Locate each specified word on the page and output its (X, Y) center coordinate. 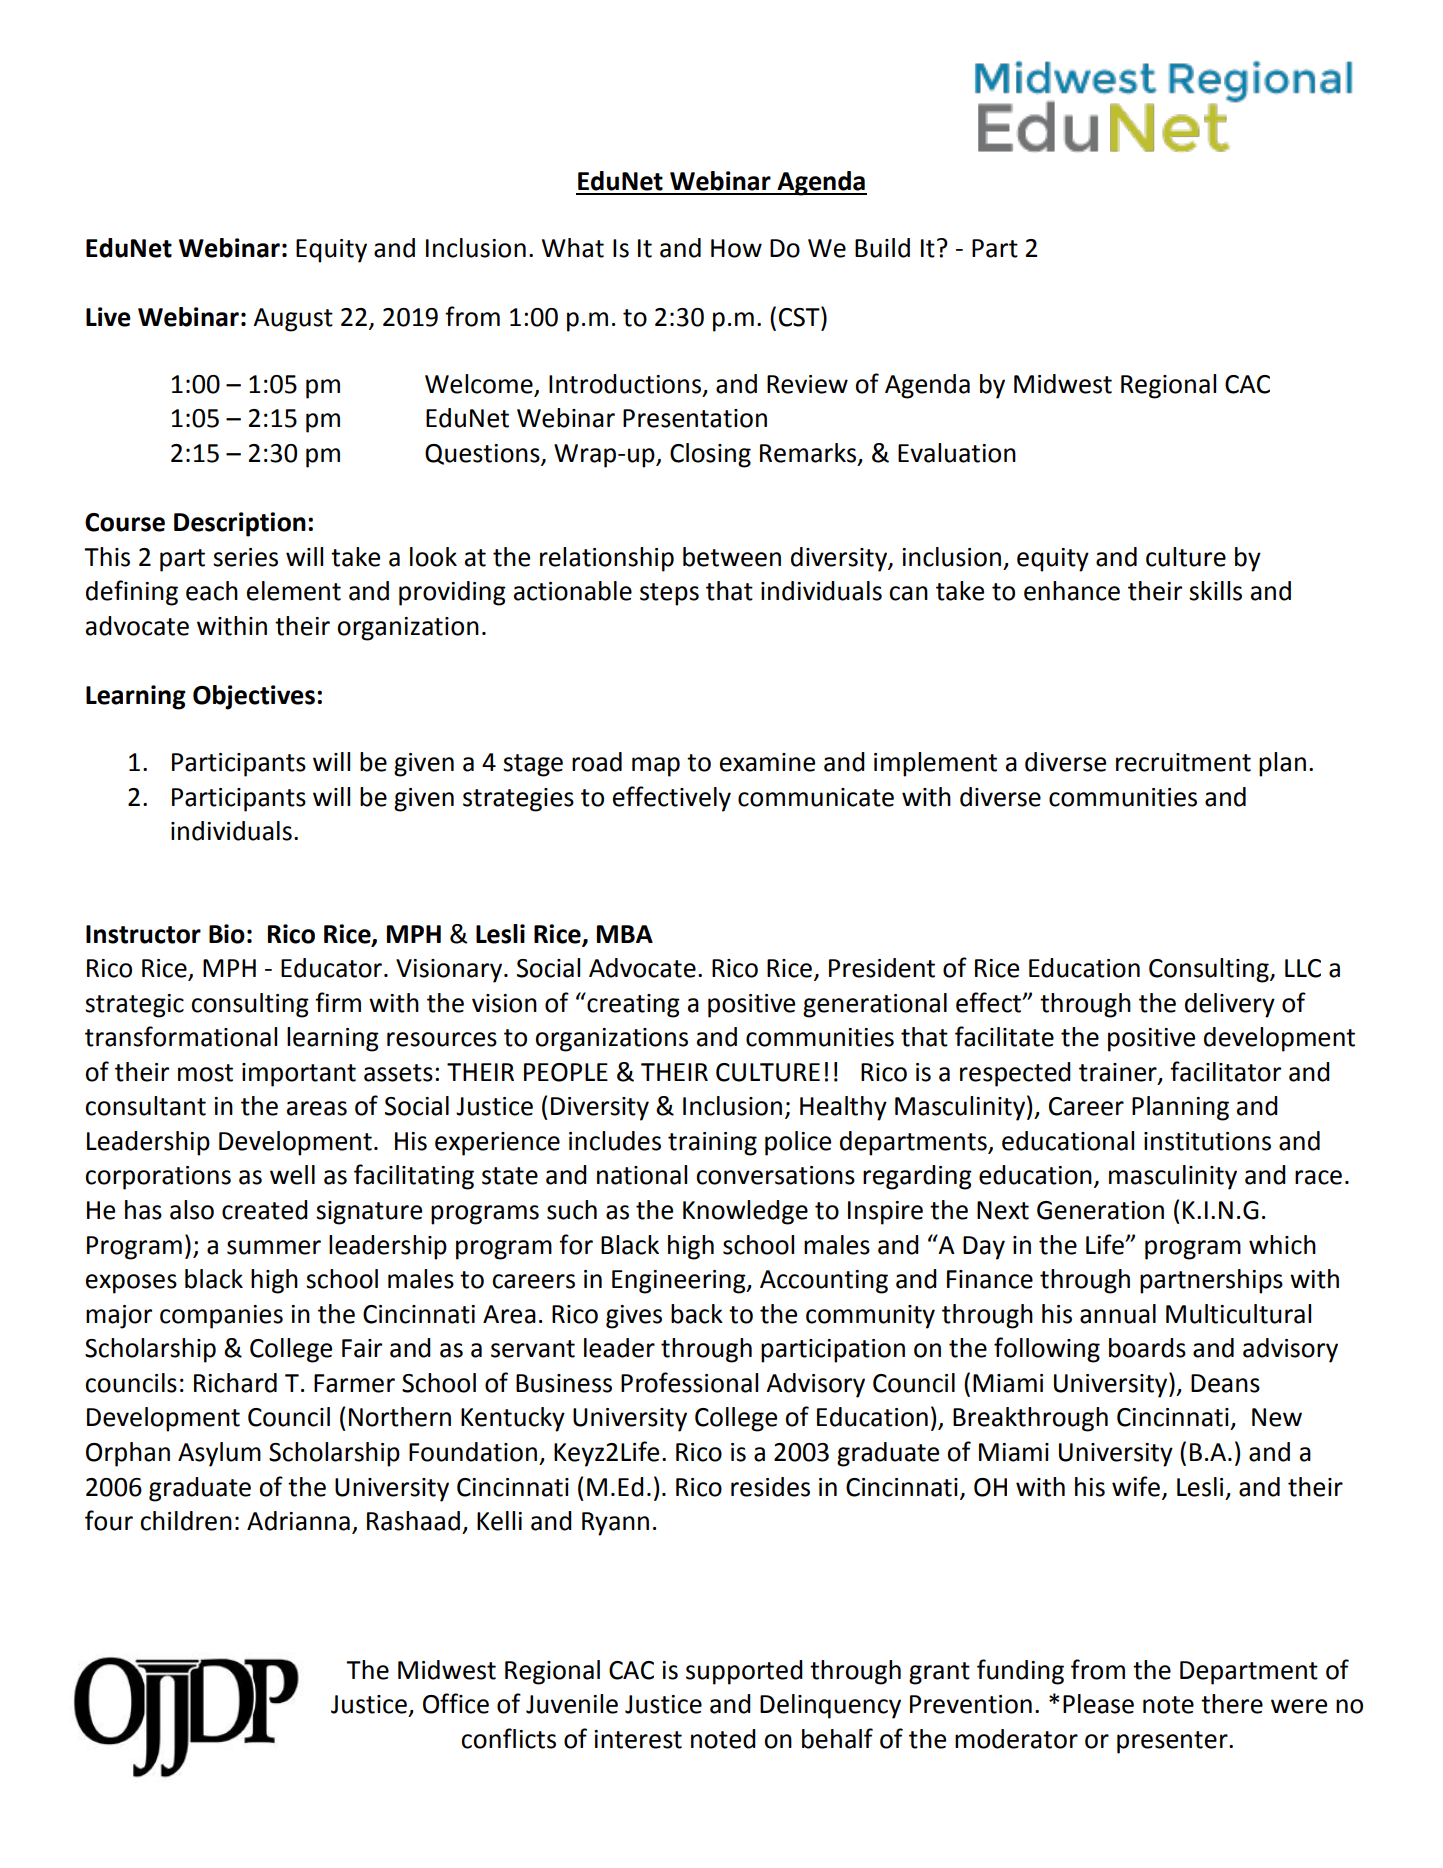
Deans (1225, 1383)
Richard (235, 1383)
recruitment (1183, 762)
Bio (227, 934)
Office (456, 1703)
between (732, 557)
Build (882, 248)
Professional (689, 1382)
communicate (816, 797)
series (245, 557)
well (292, 1175)
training (712, 1144)
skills (1215, 591)
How (736, 248)
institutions (1207, 1141)
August (293, 320)
